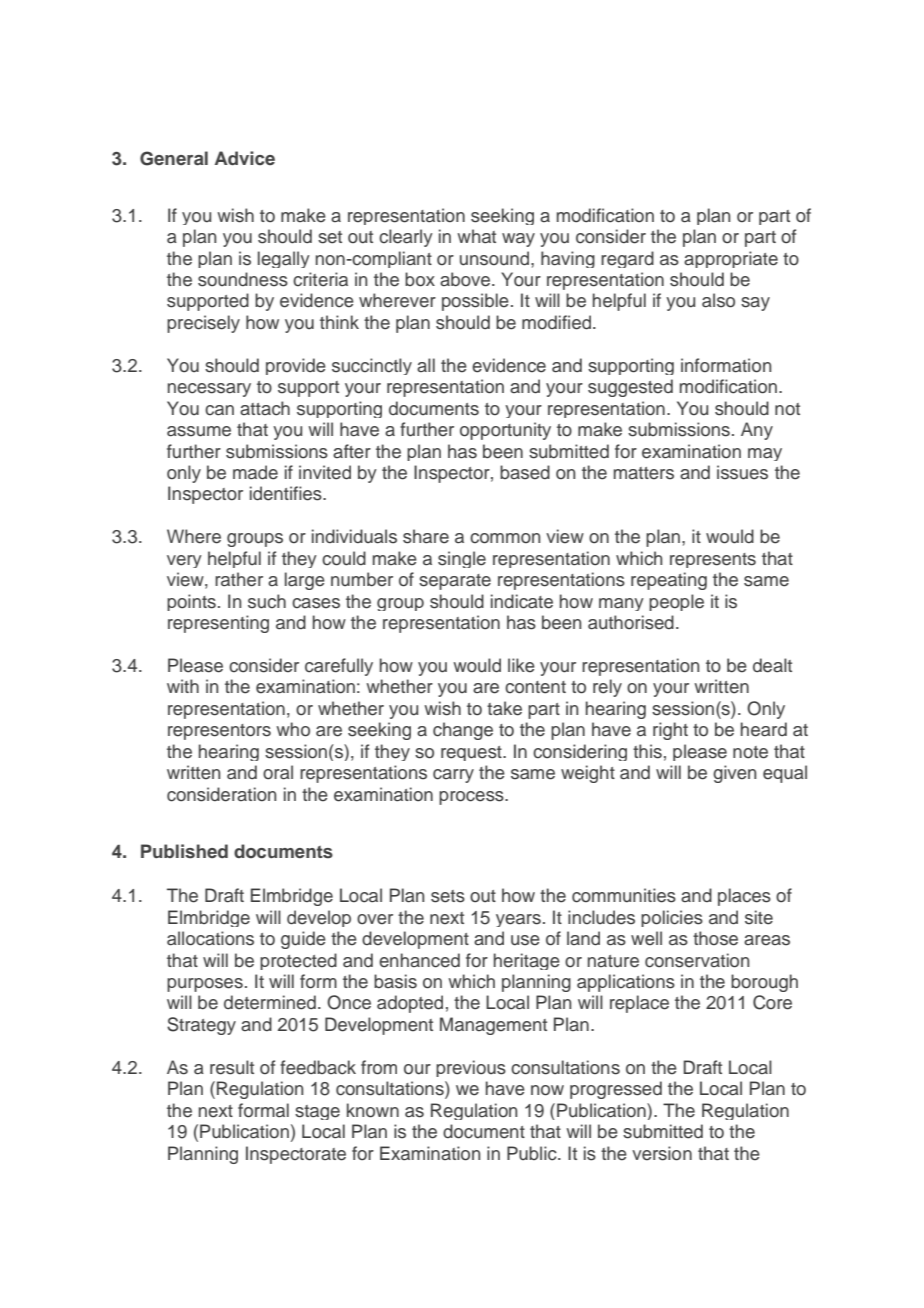 Image resolution: width=924 pixels, height=1308 pixels. Describe the element at coordinates (662, 1153) in the page. I see `version` at that location.
